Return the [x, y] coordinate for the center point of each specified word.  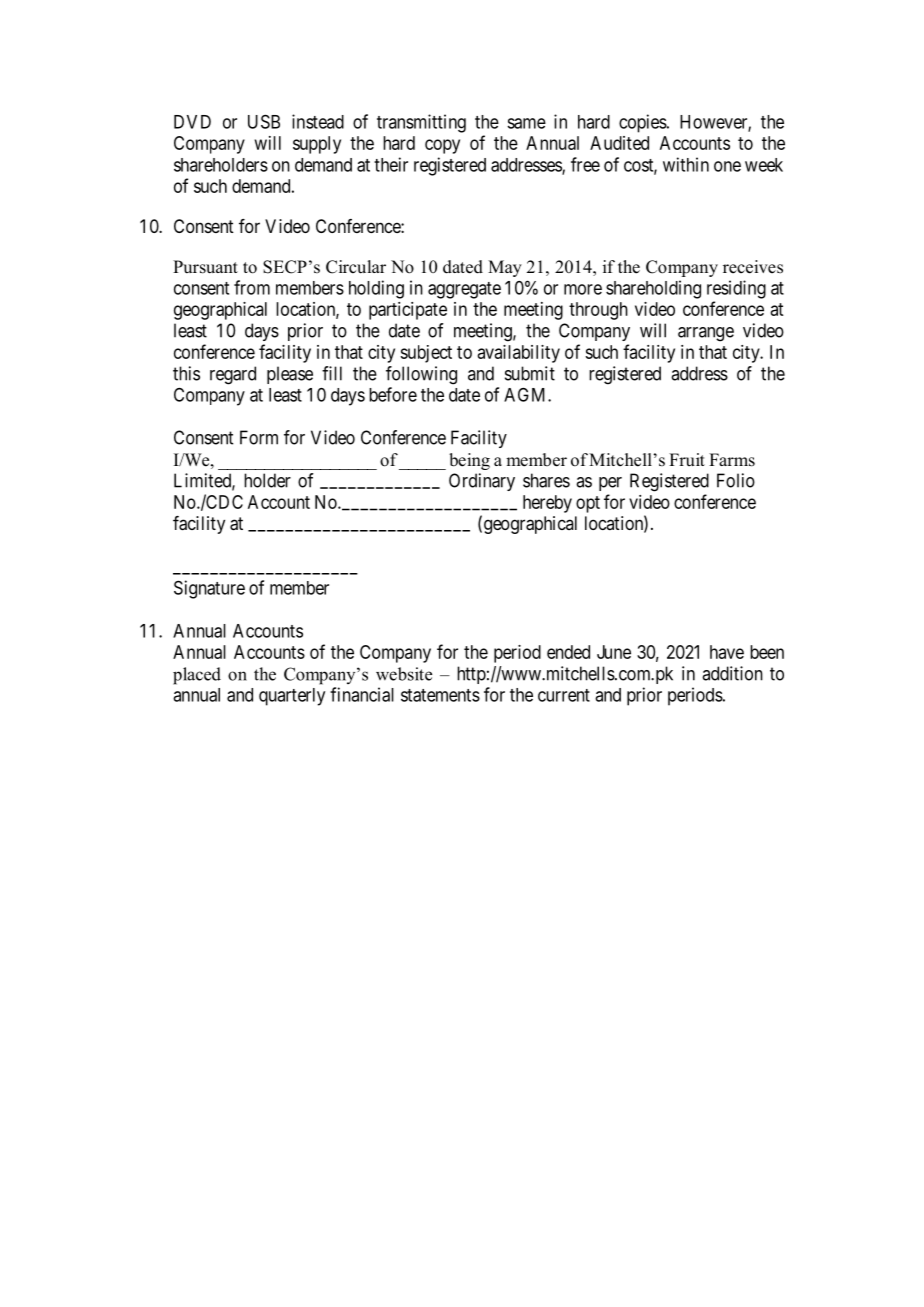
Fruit [687, 459]
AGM [526, 394]
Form [259, 437]
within [686, 164]
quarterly [292, 697]
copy [442, 146]
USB [264, 121]
